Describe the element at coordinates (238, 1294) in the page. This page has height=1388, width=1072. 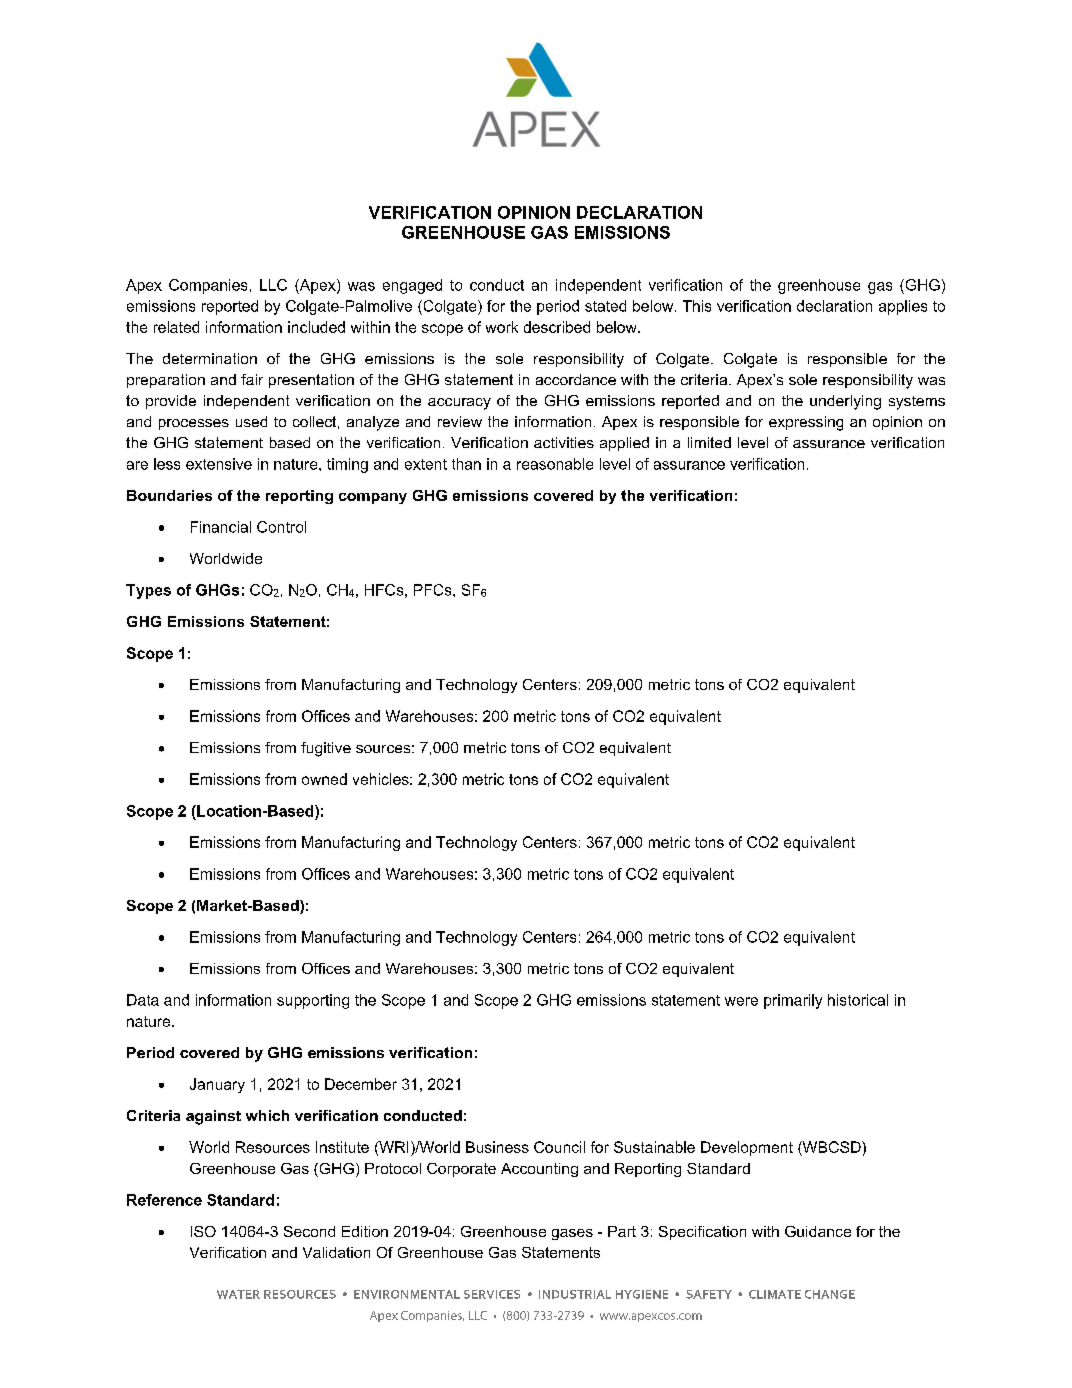
I see `WATER` at that location.
